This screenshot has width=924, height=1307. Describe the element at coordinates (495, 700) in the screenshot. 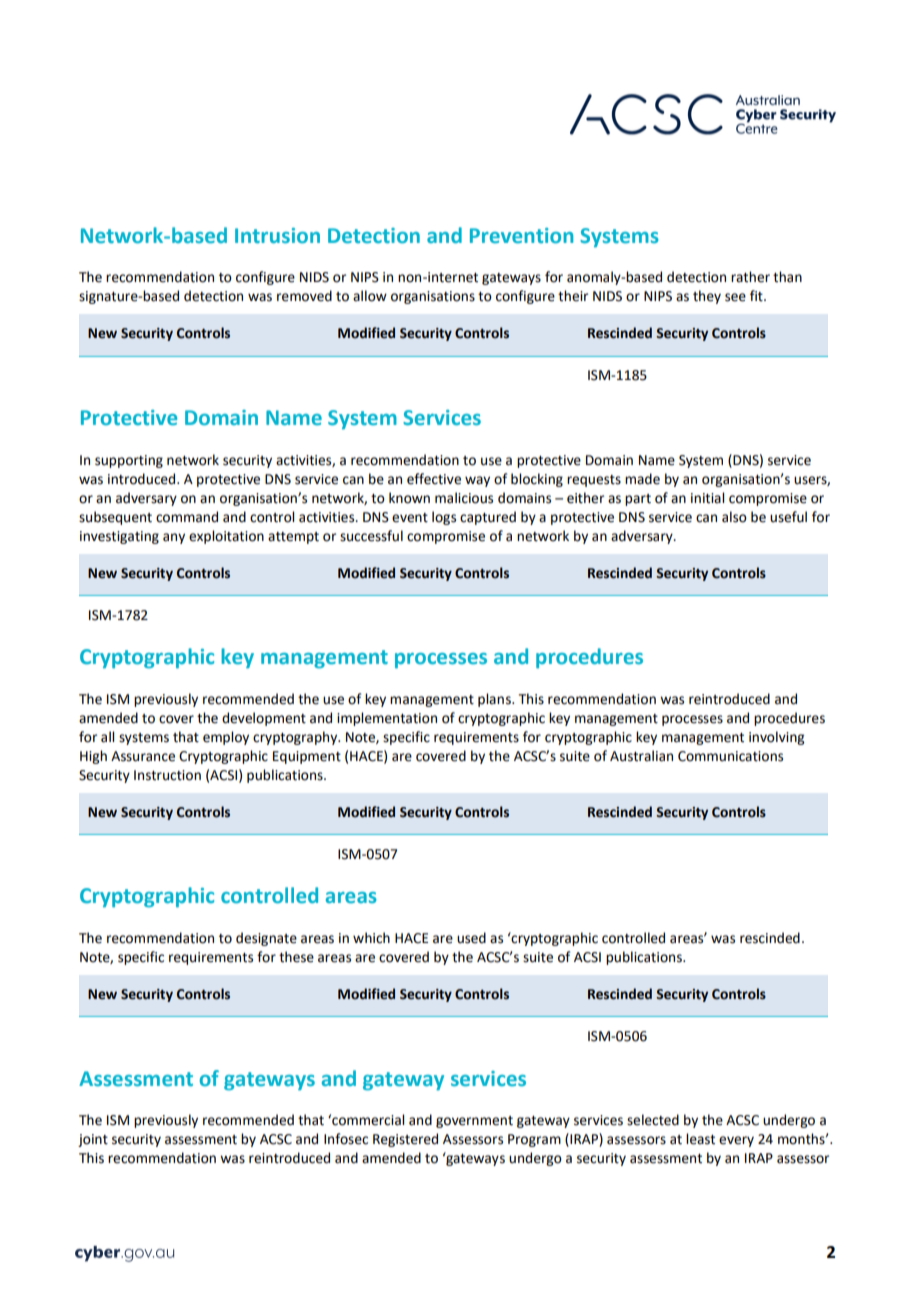

I see `plans` at that location.
